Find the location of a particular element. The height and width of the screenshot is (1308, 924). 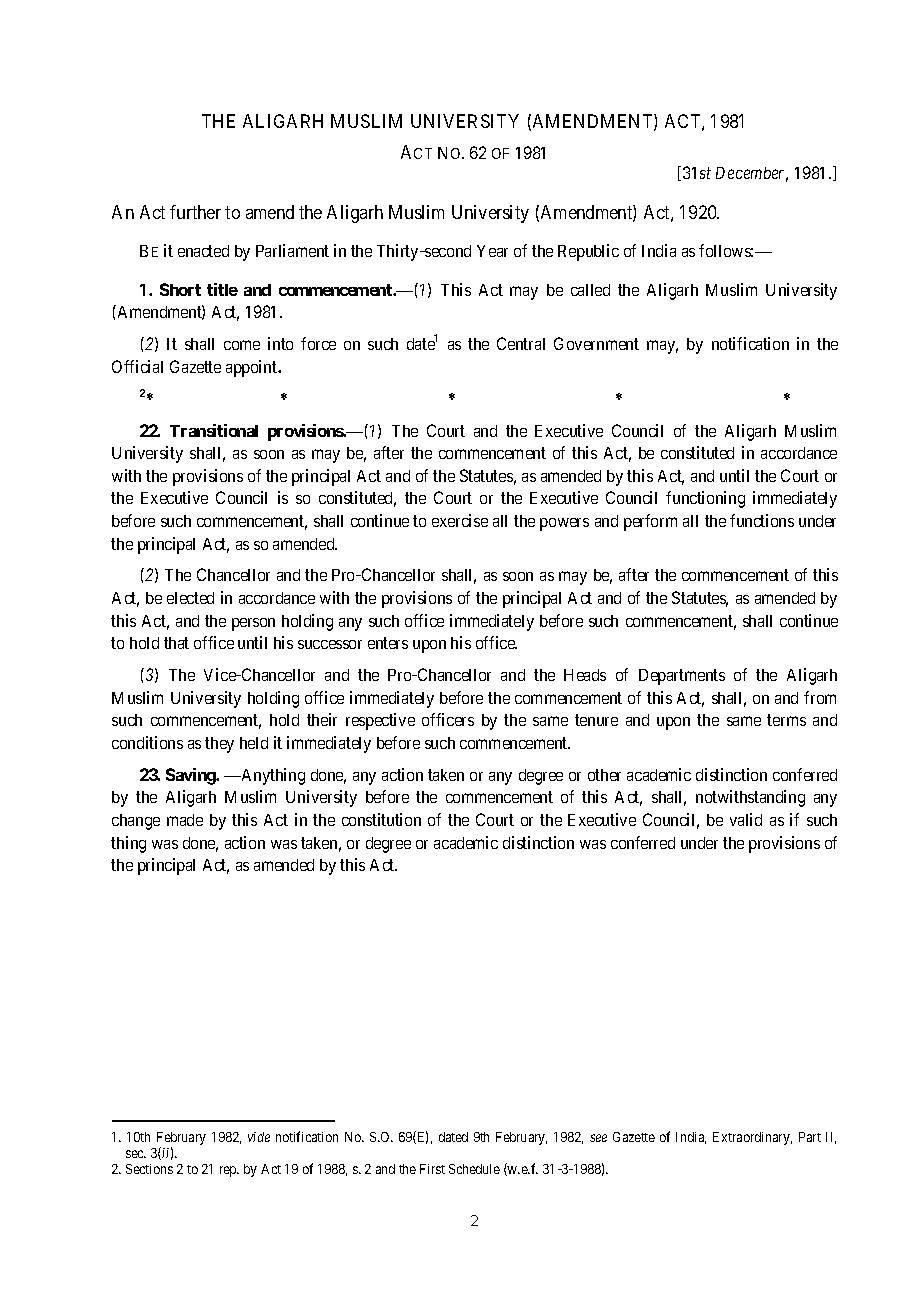

that is located at coordinates (176, 643).
